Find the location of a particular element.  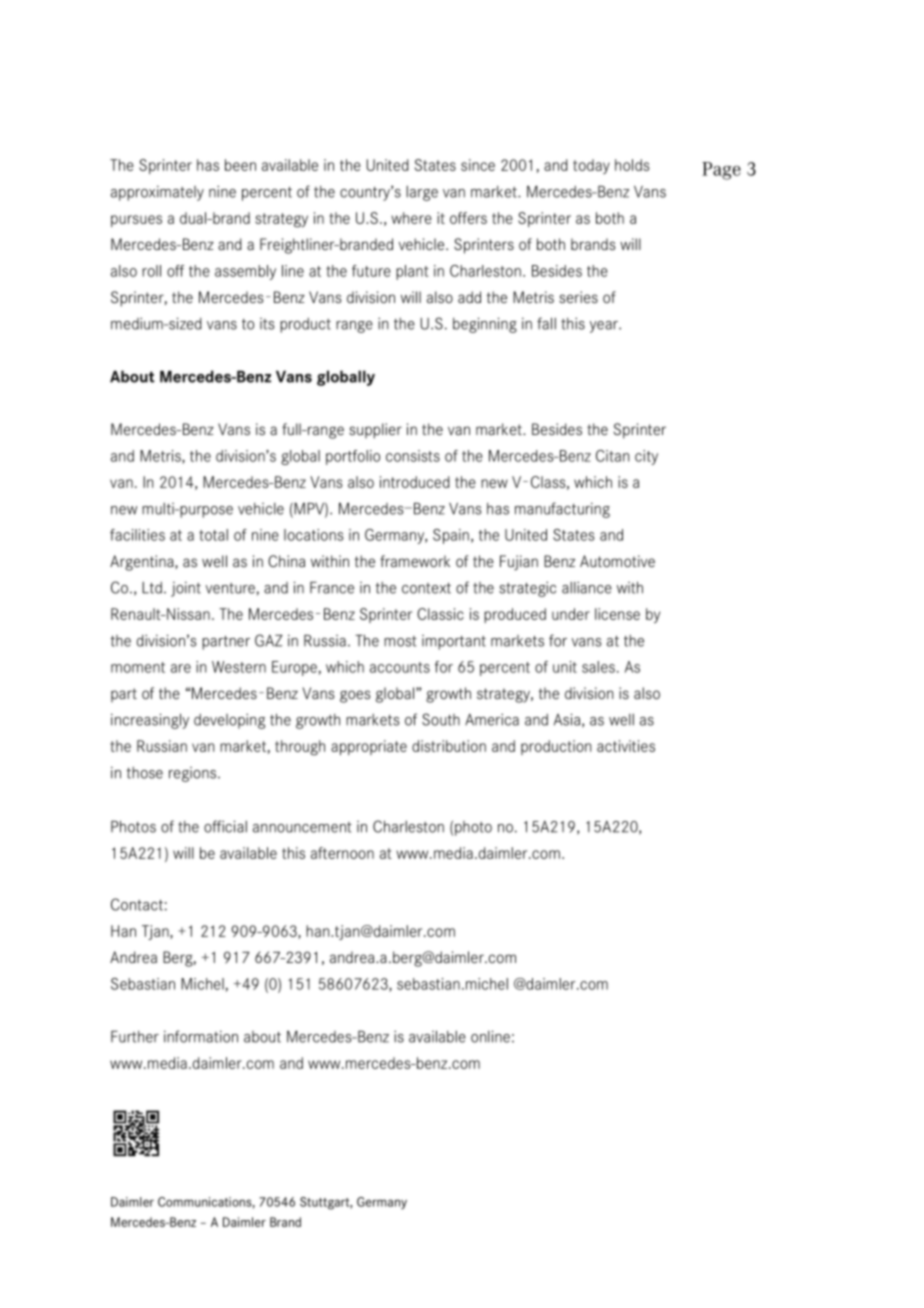

large is located at coordinates (422, 193).
